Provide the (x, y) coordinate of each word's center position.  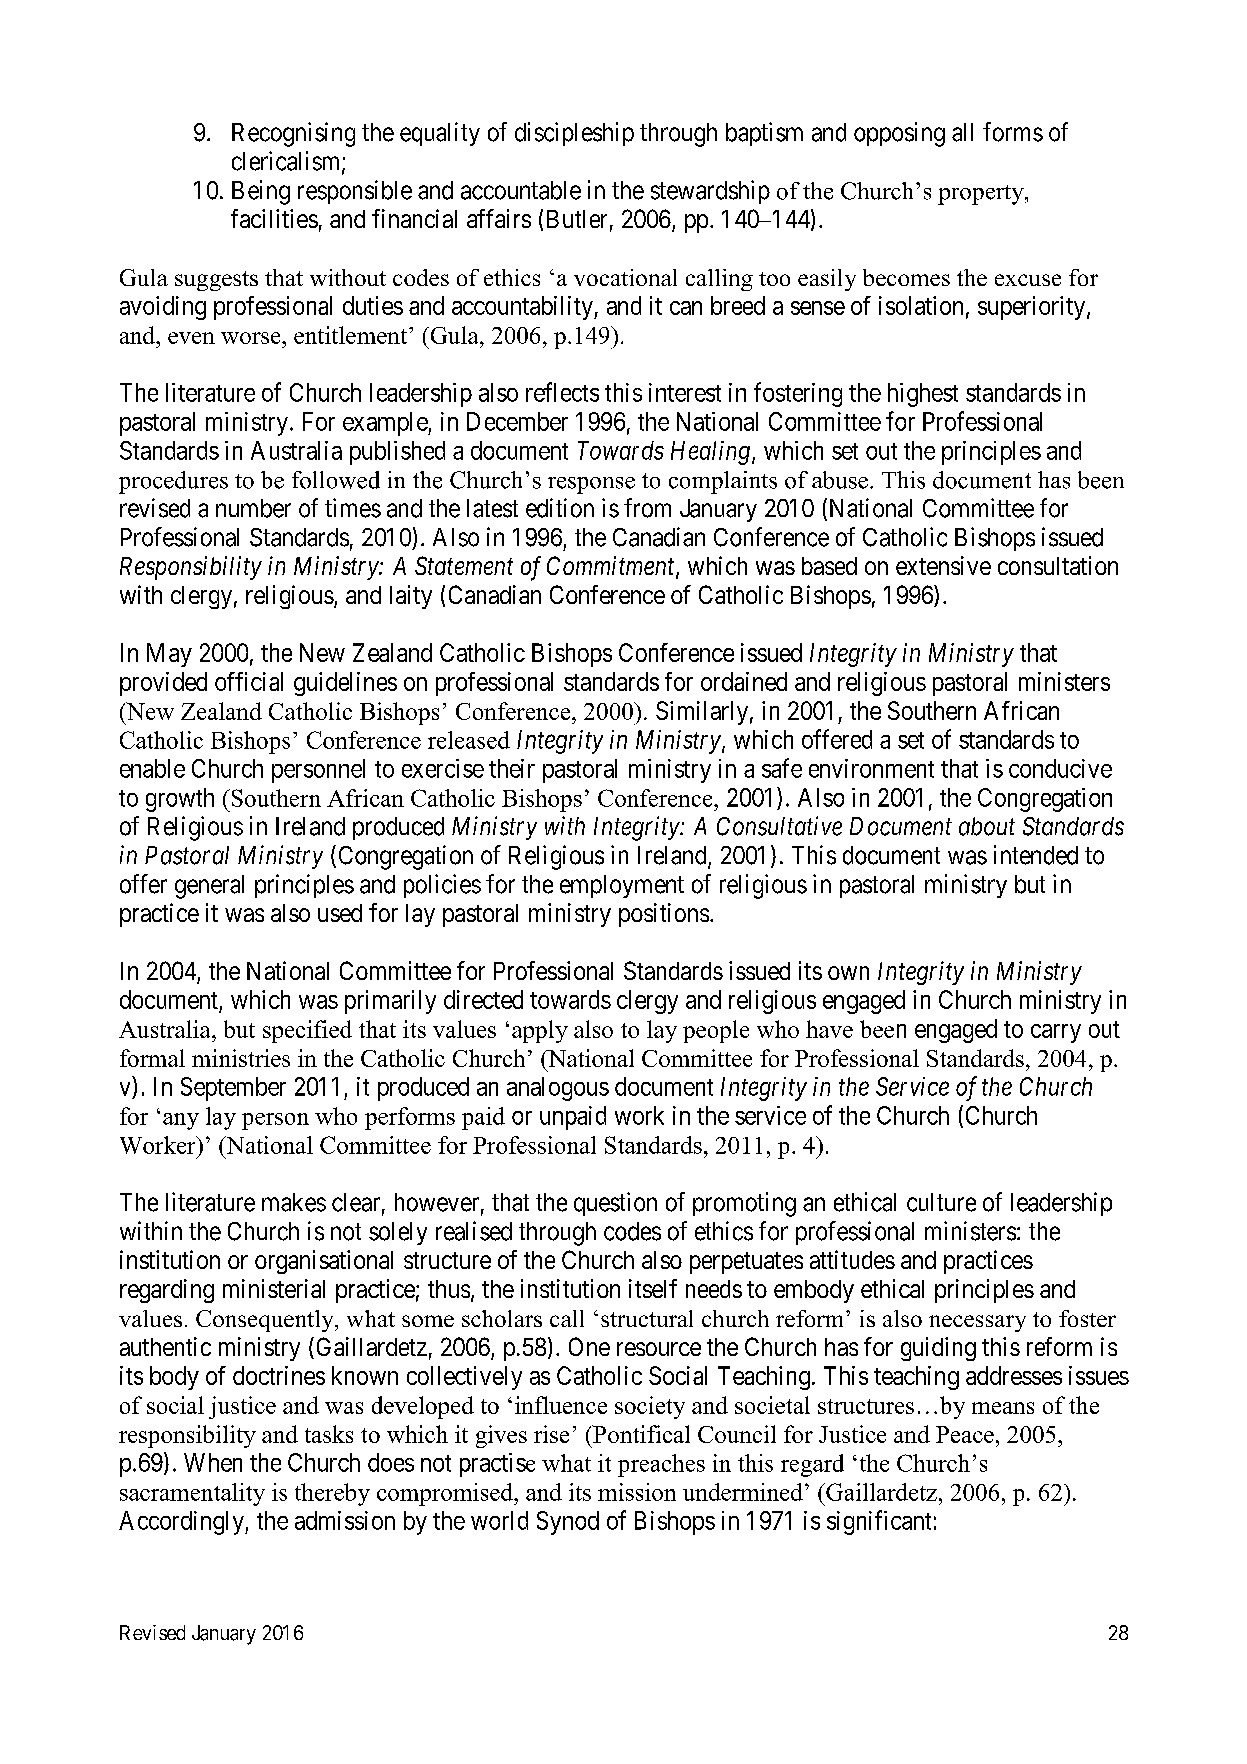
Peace (965, 1434)
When (213, 1462)
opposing (899, 134)
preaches (661, 1465)
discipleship (574, 134)
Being (261, 192)
